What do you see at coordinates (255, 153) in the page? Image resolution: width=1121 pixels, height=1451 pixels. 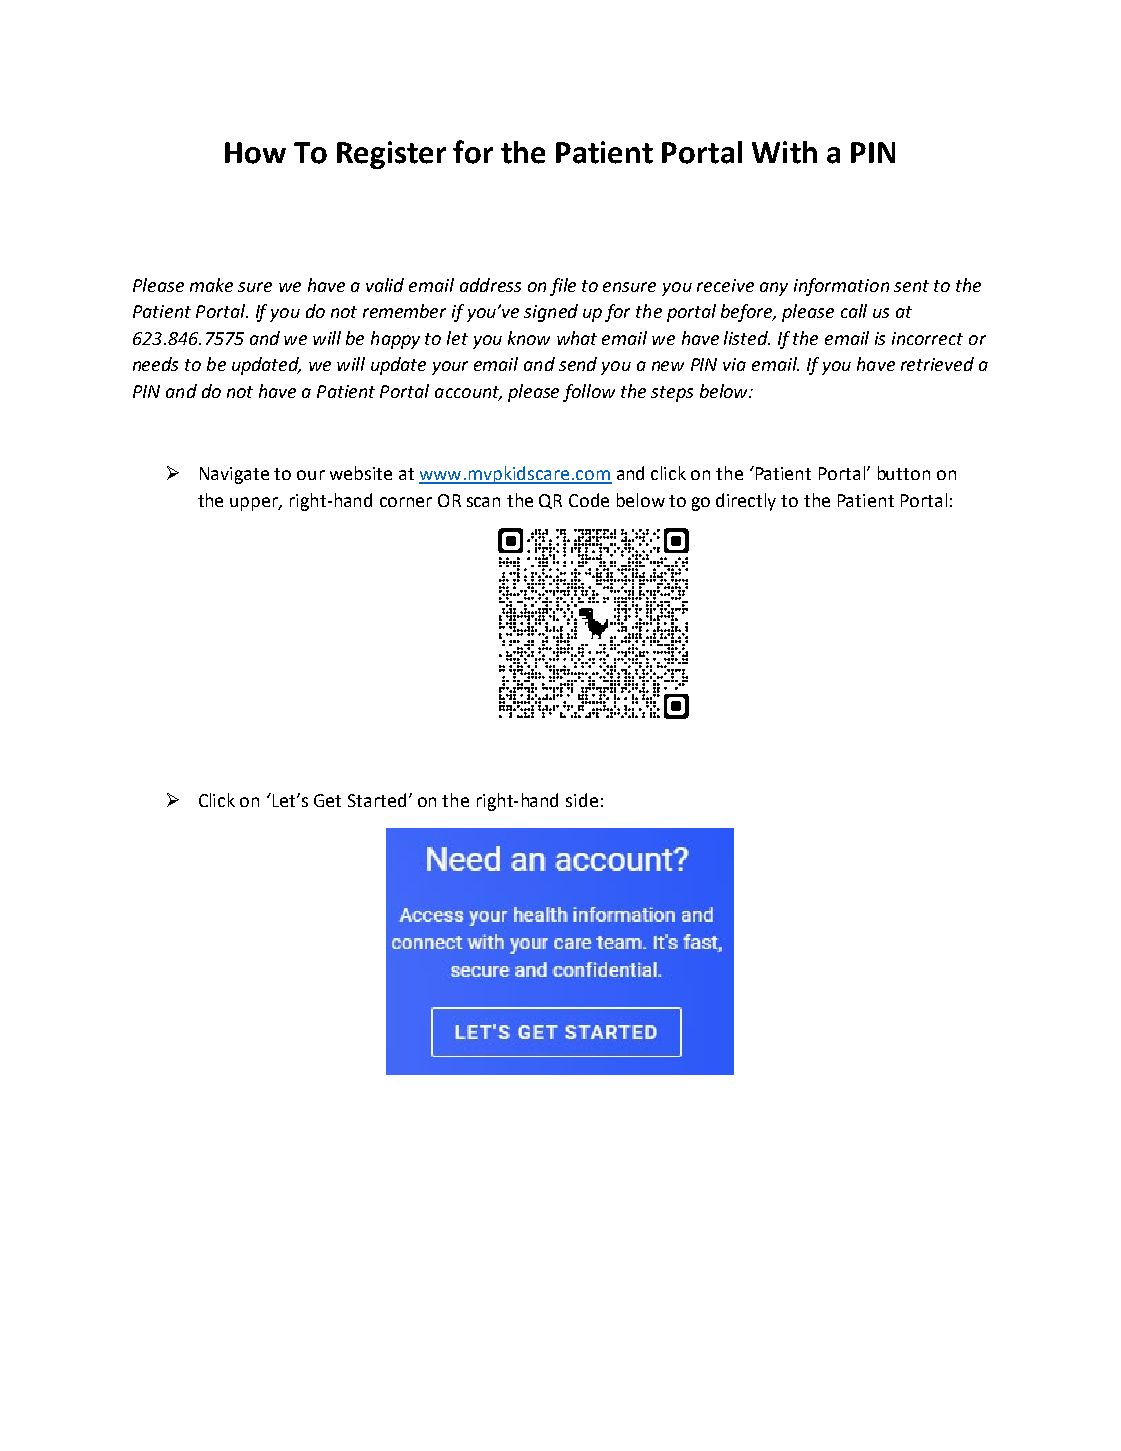 I see `How` at bounding box center [255, 153].
